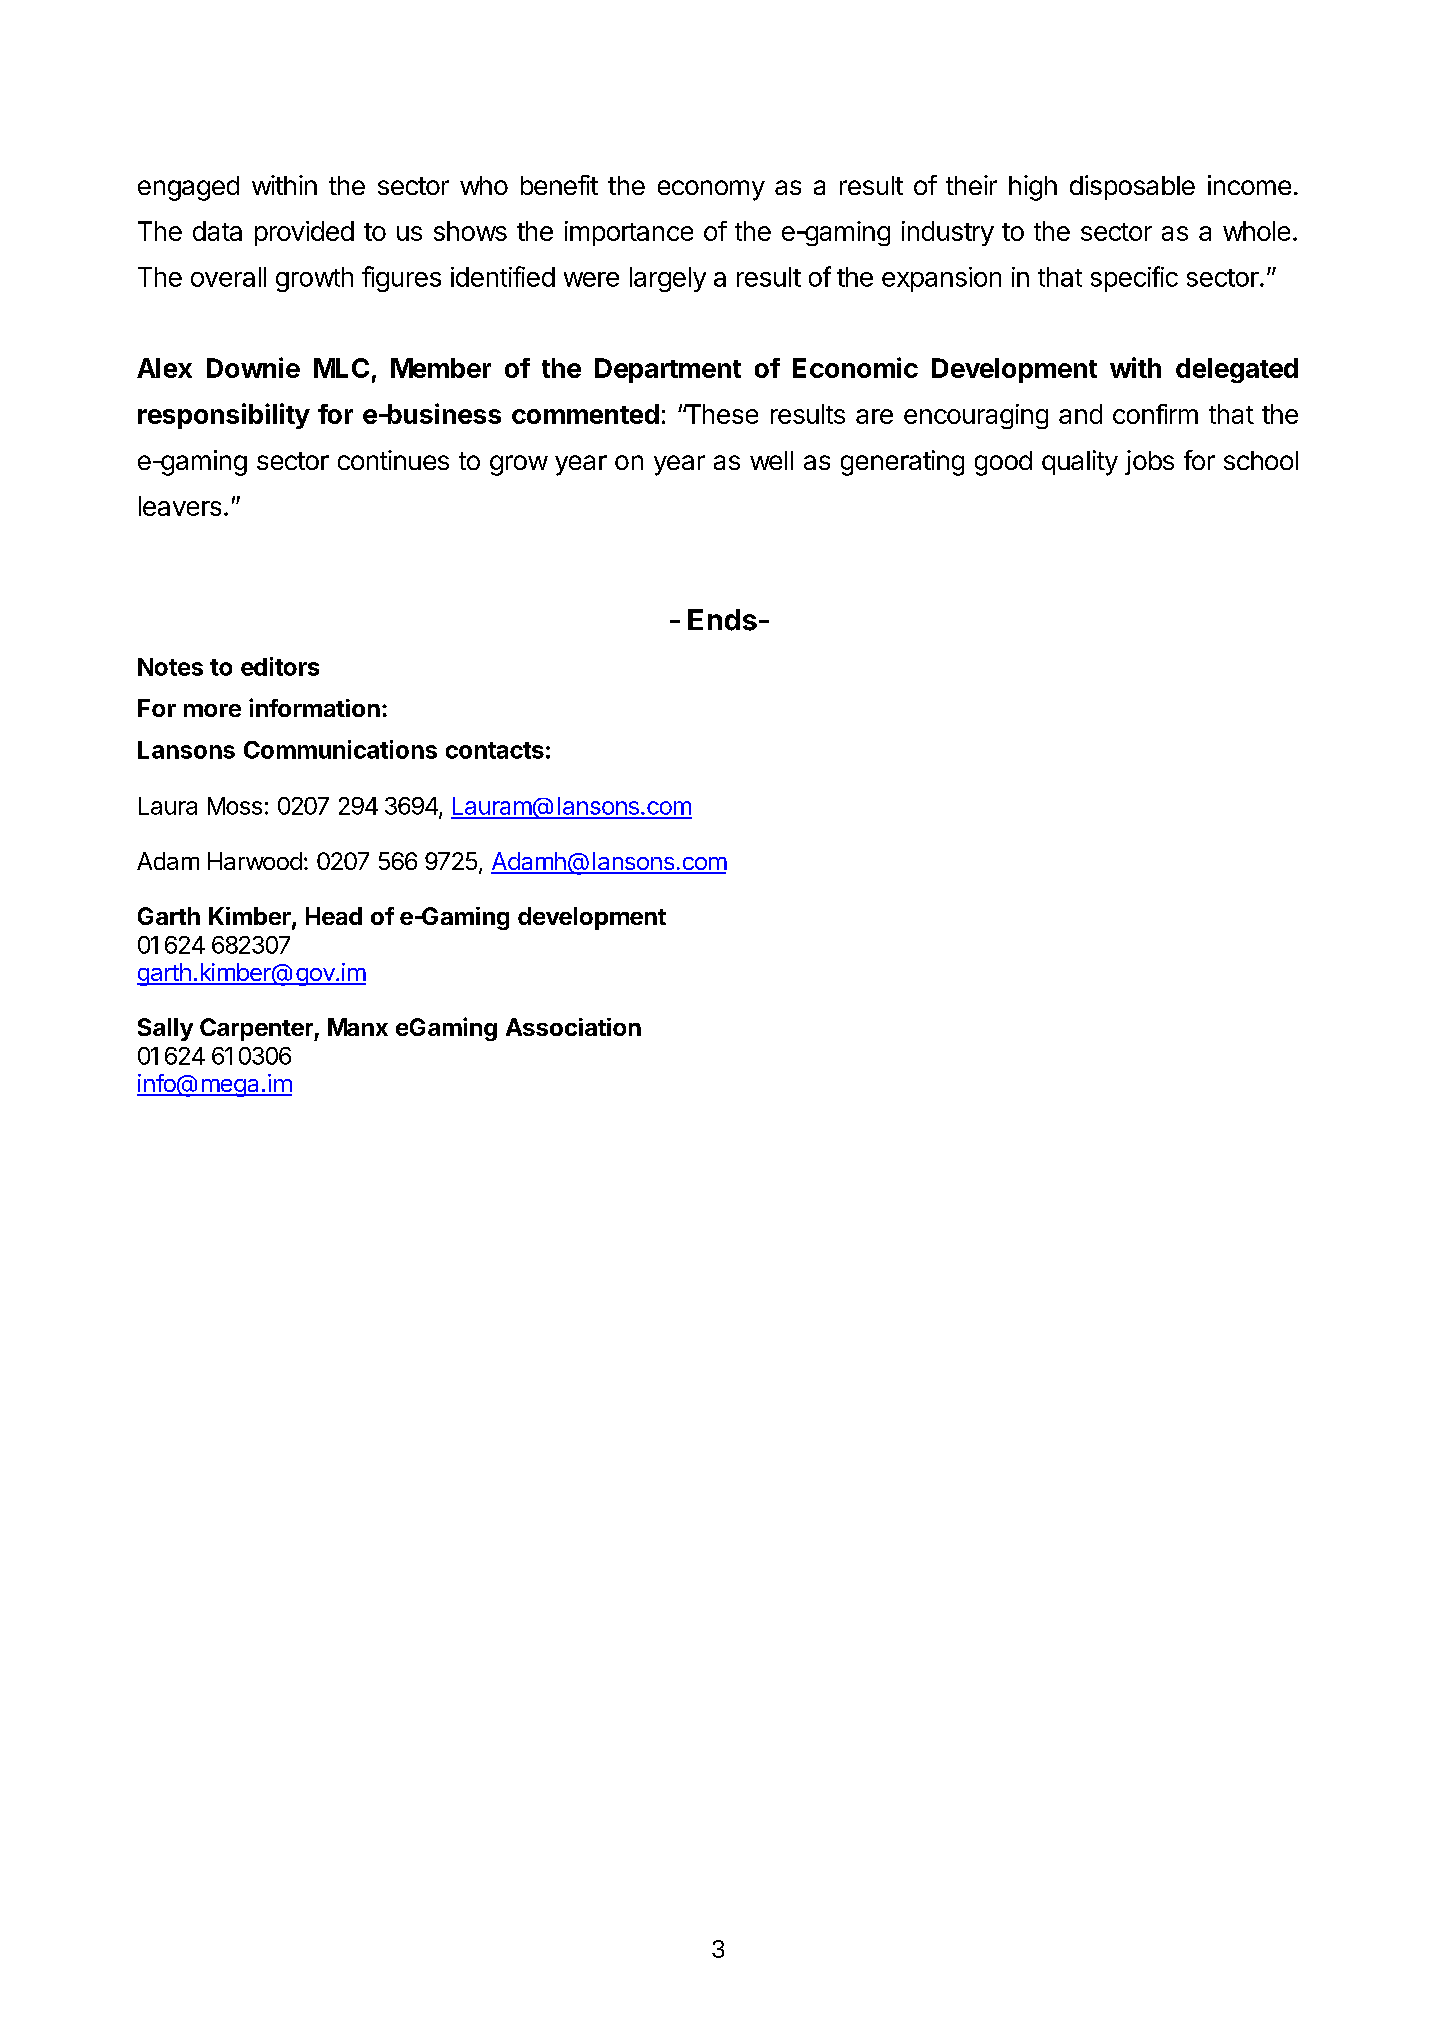 The width and height of the image is (1436, 2031). Describe the element at coordinates (711, 190) in the image. I see `economy` at that location.
